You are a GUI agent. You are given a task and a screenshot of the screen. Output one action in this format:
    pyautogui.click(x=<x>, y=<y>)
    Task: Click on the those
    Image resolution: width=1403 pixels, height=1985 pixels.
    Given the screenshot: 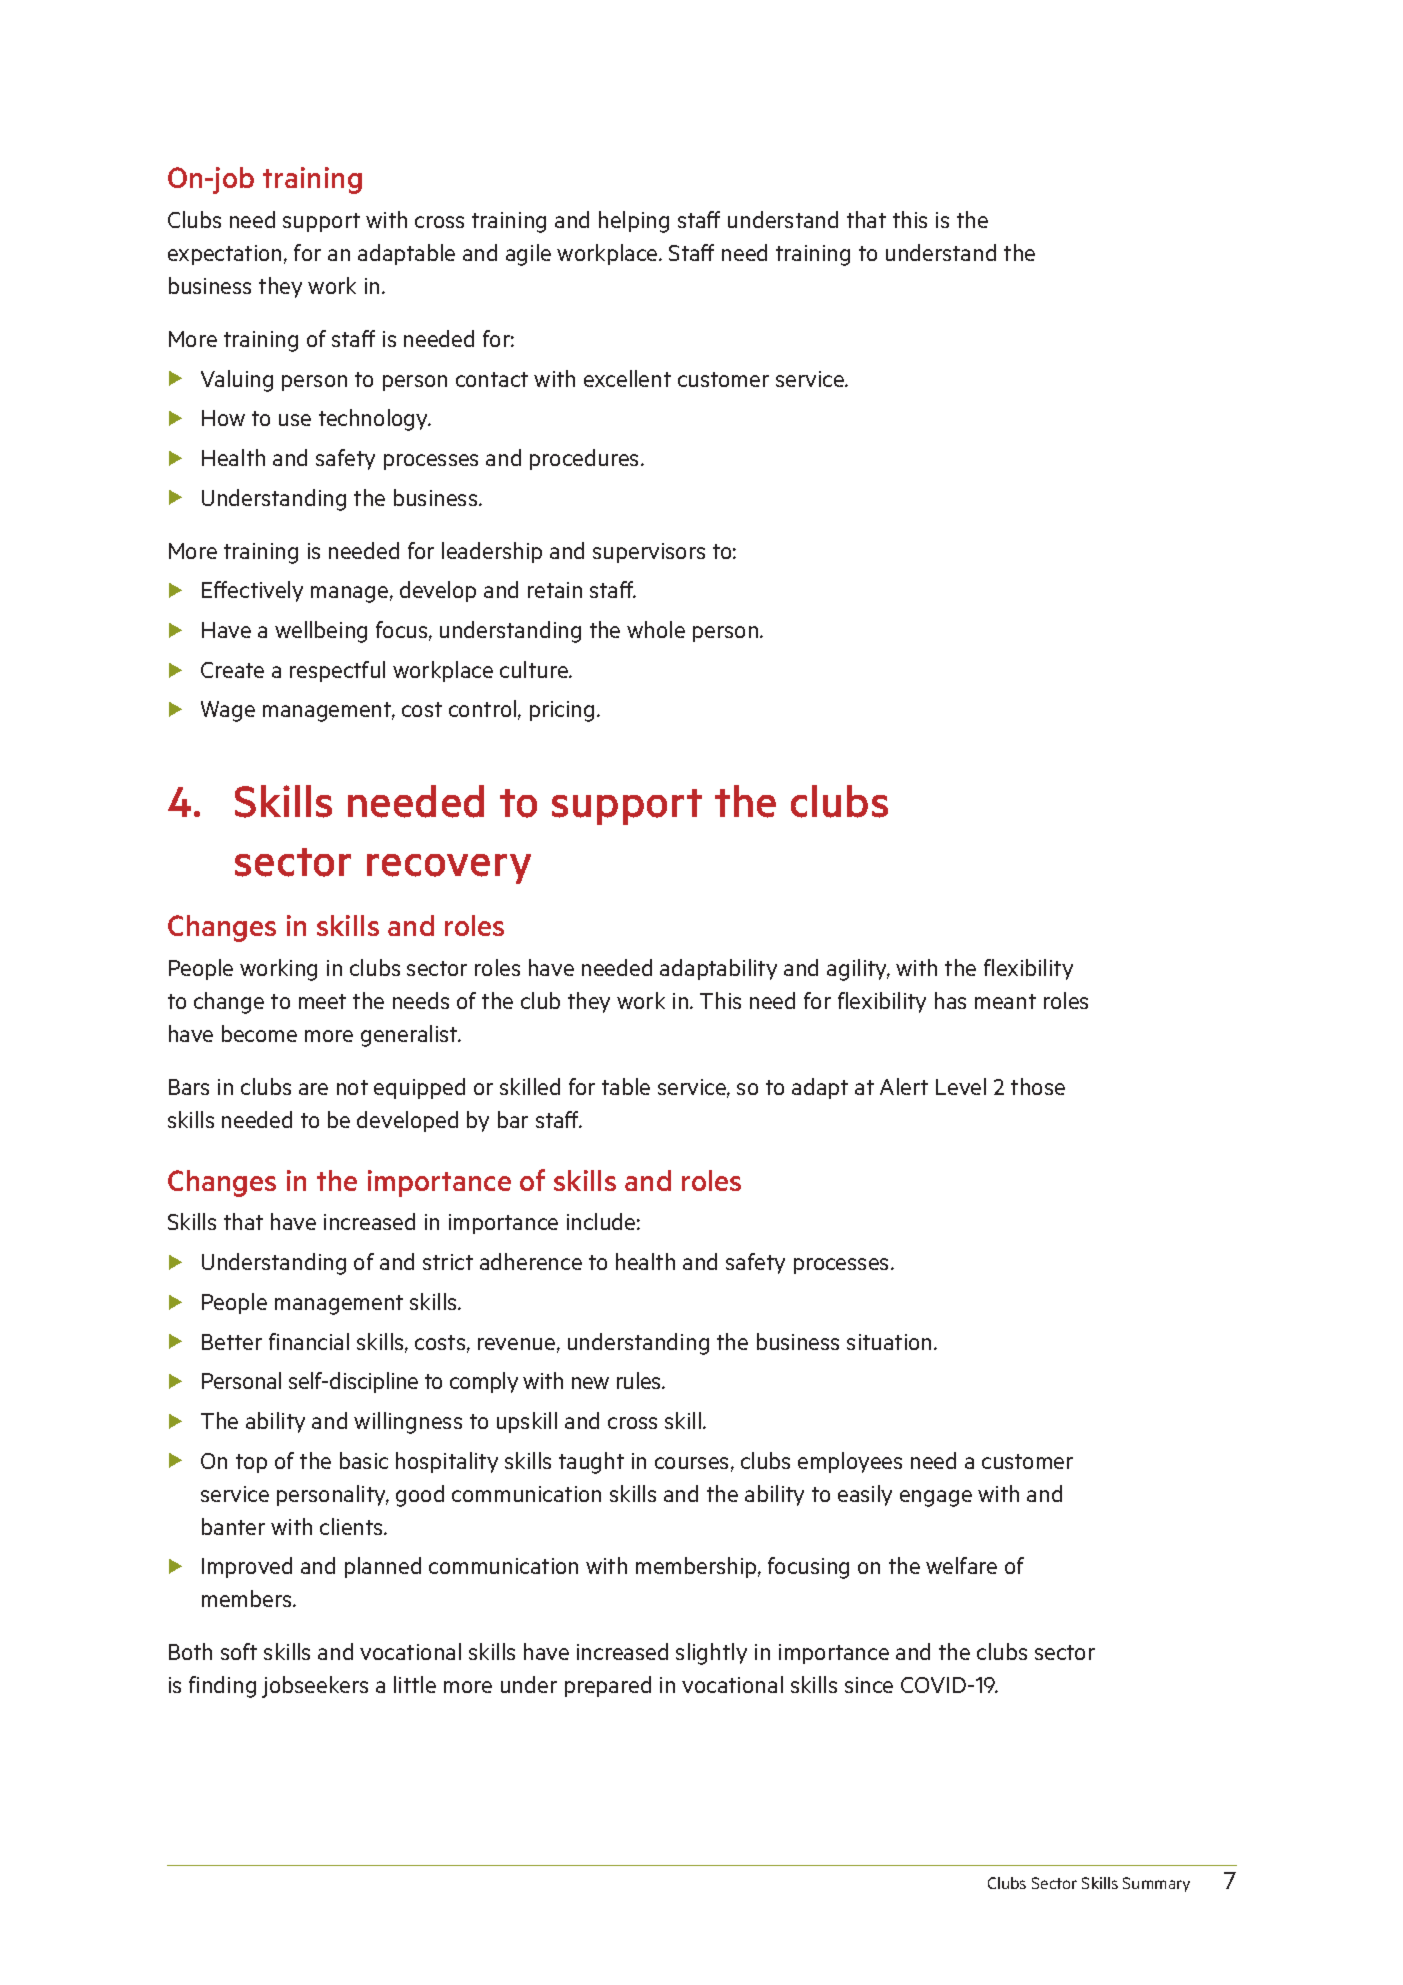 What is the action you would take?
    pyautogui.click(x=1038, y=1086)
